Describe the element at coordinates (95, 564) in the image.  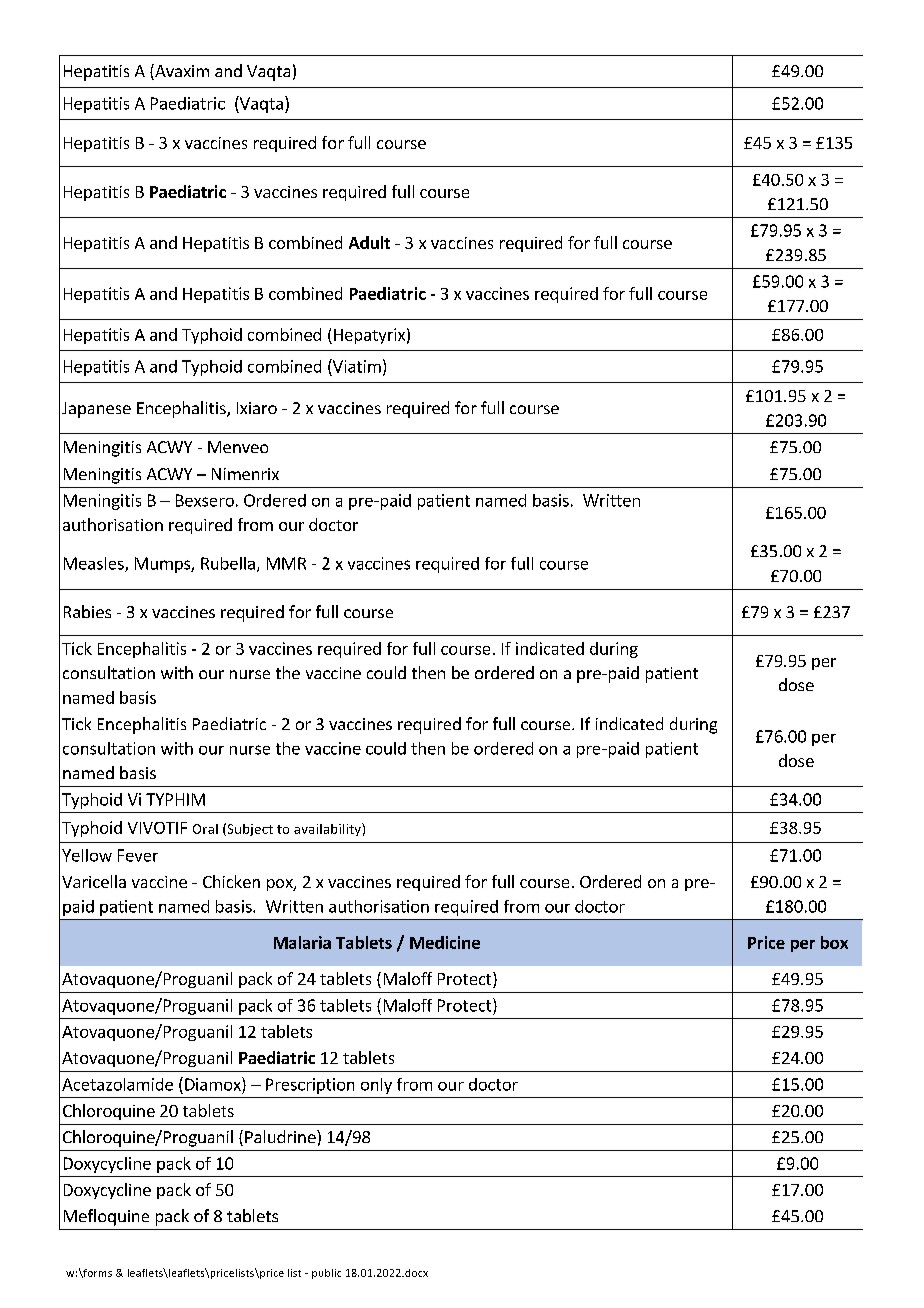
I see `Measles` at that location.
